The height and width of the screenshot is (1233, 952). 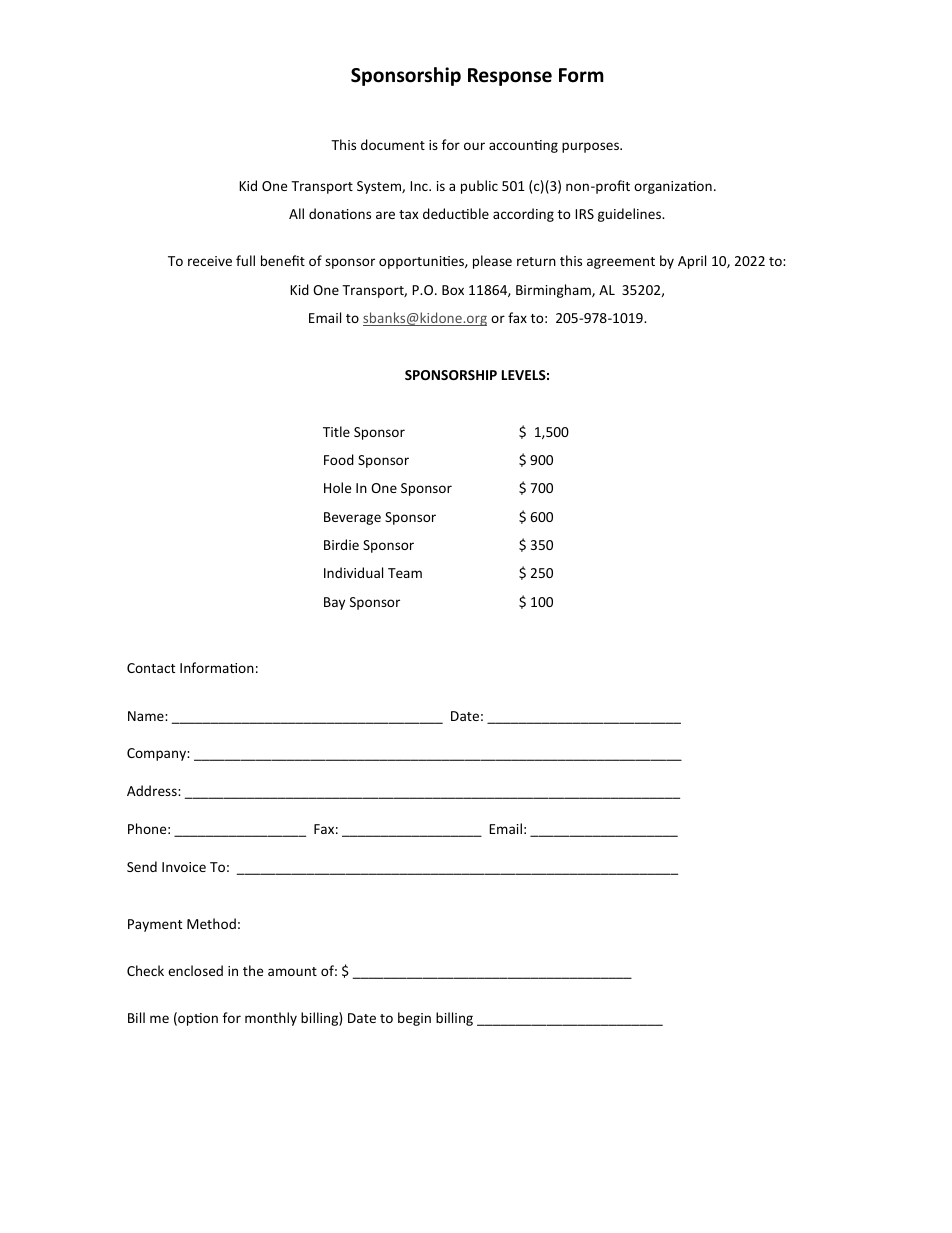 What do you see at coordinates (554, 291) in the screenshot?
I see `Birmingham` at bounding box center [554, 291].
